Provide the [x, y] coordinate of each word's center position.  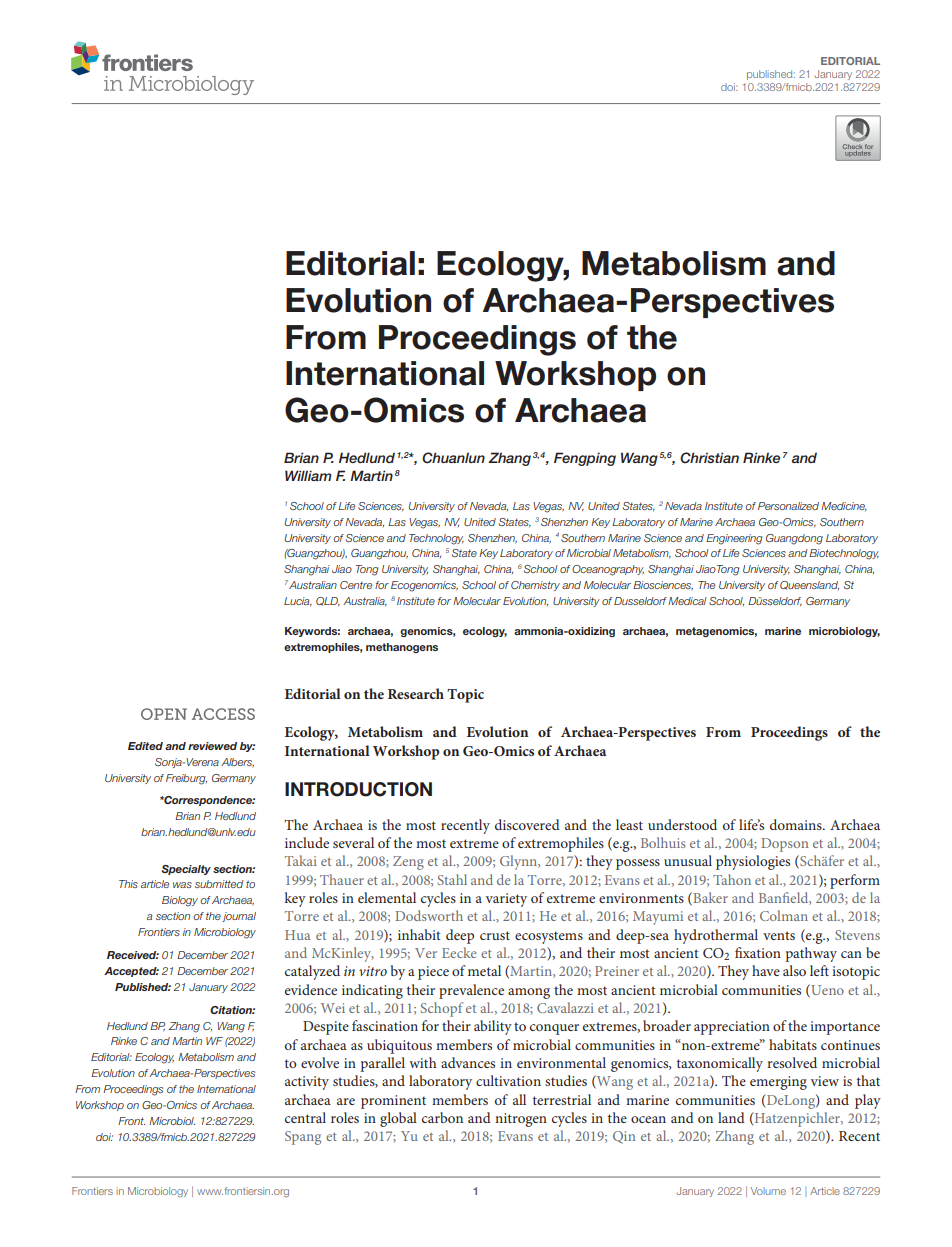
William [308, 475]
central [305, 1117]
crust [495, 935]
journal [239, 917]
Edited [145, 746]
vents [779, 935]
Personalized [788, 506]
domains [797, 824]
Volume [768, 1191]
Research [416, 693]
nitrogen [521, 1120]
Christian [709, 458]
